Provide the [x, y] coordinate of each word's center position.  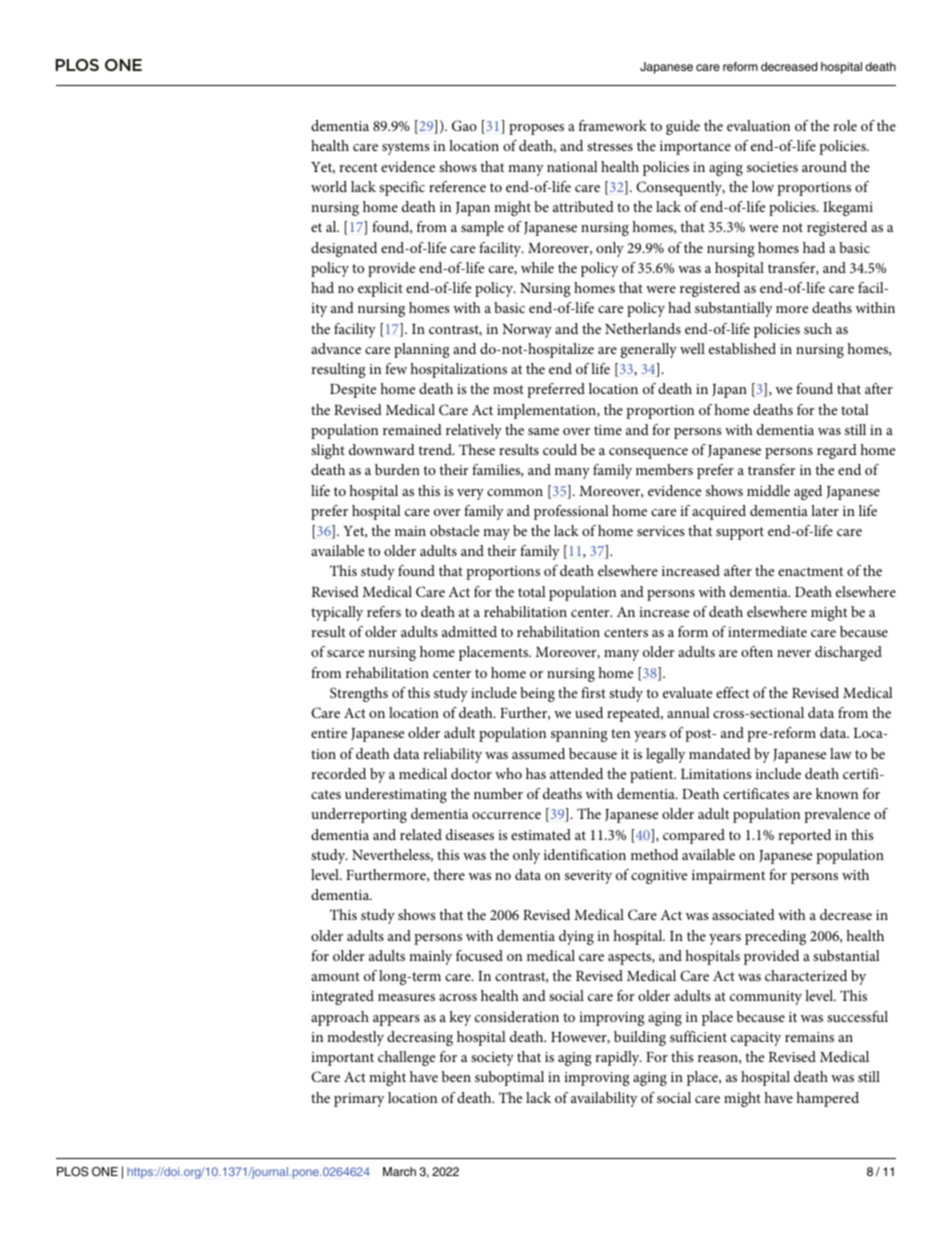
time [608, 430]
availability [604, 1099]
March [399, 1171]
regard [837, 451]
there [449, 874]
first [593, 692]
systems [405, 148]
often [757, 651]
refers [384, 611]
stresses [610, 146]
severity [588, 877]
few [396, 368]
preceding [775, 937]
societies [772, 167]
